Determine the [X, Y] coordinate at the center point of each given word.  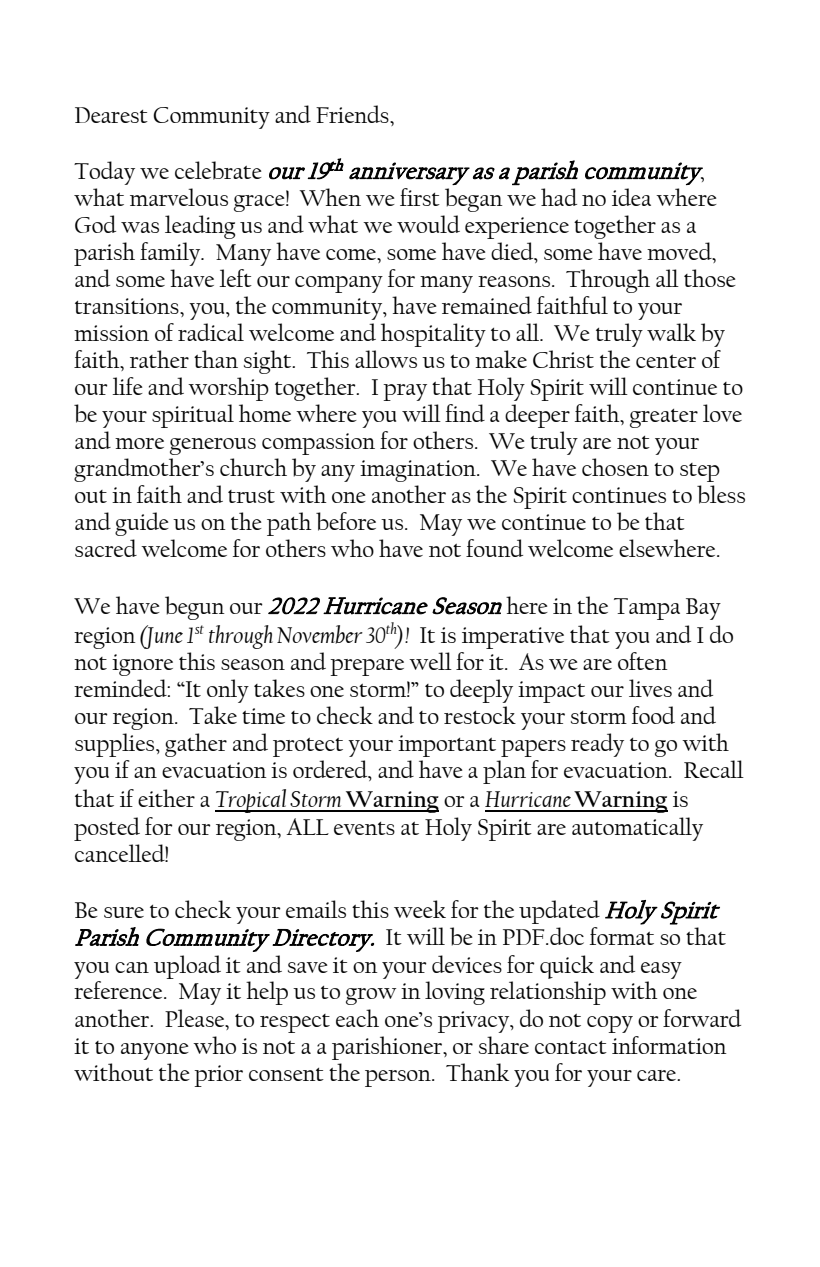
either [166, 798]
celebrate [218, 170]
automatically [637, 829]
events [364, 828]
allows [386, 359]
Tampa [647, 609]
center [666, 361]
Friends [353, 114]
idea [631, 197]
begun [195, 608]
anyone [155, 1051]
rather [159, 359]
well [430, 661]
